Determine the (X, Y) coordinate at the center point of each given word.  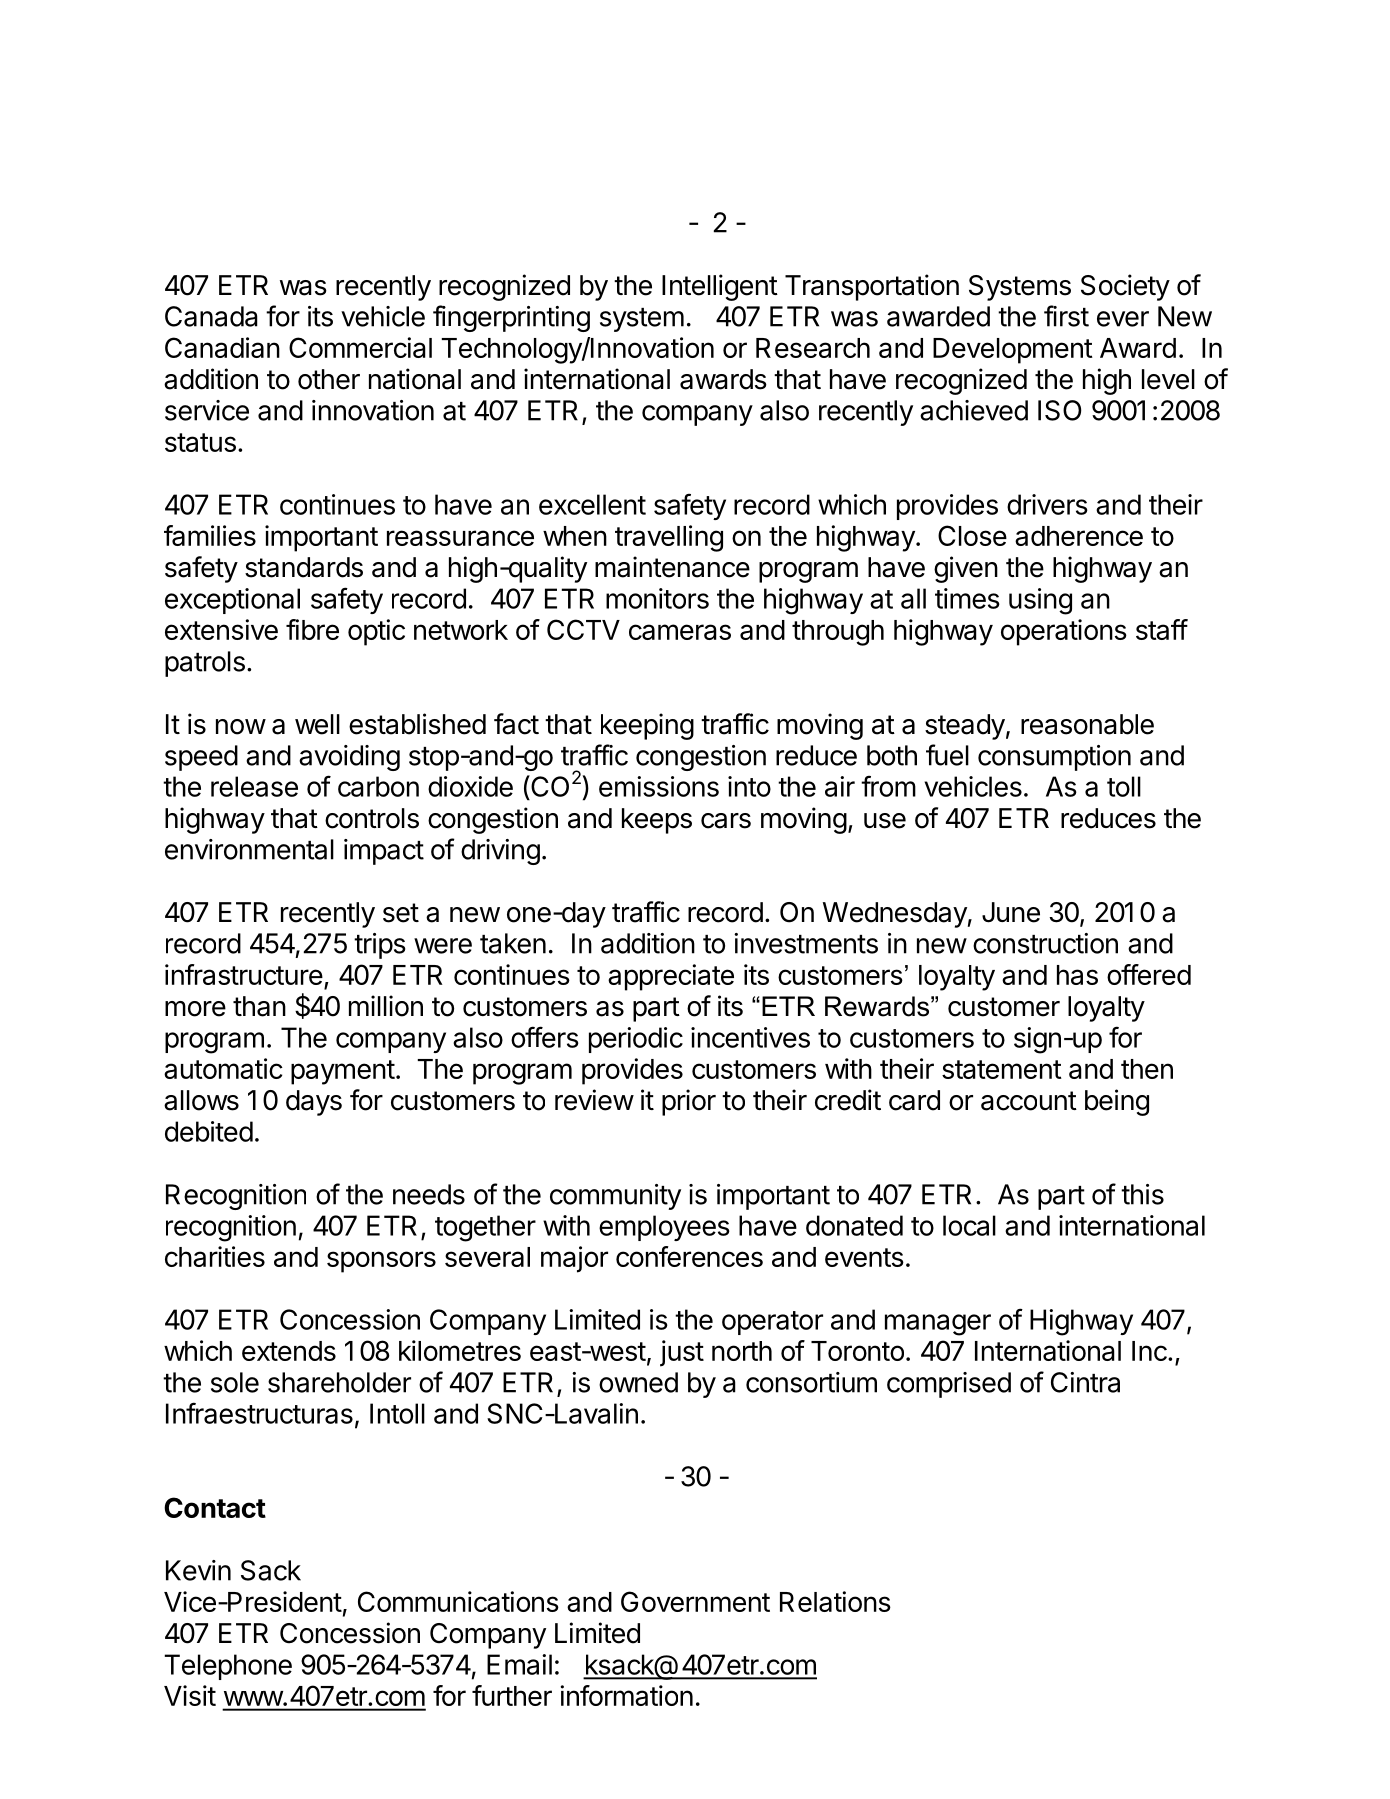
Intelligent (720, 287)
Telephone (228, 1667)
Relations (835, 1601)
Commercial (360, 347)
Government (695, 1601)
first (1066, 316)
